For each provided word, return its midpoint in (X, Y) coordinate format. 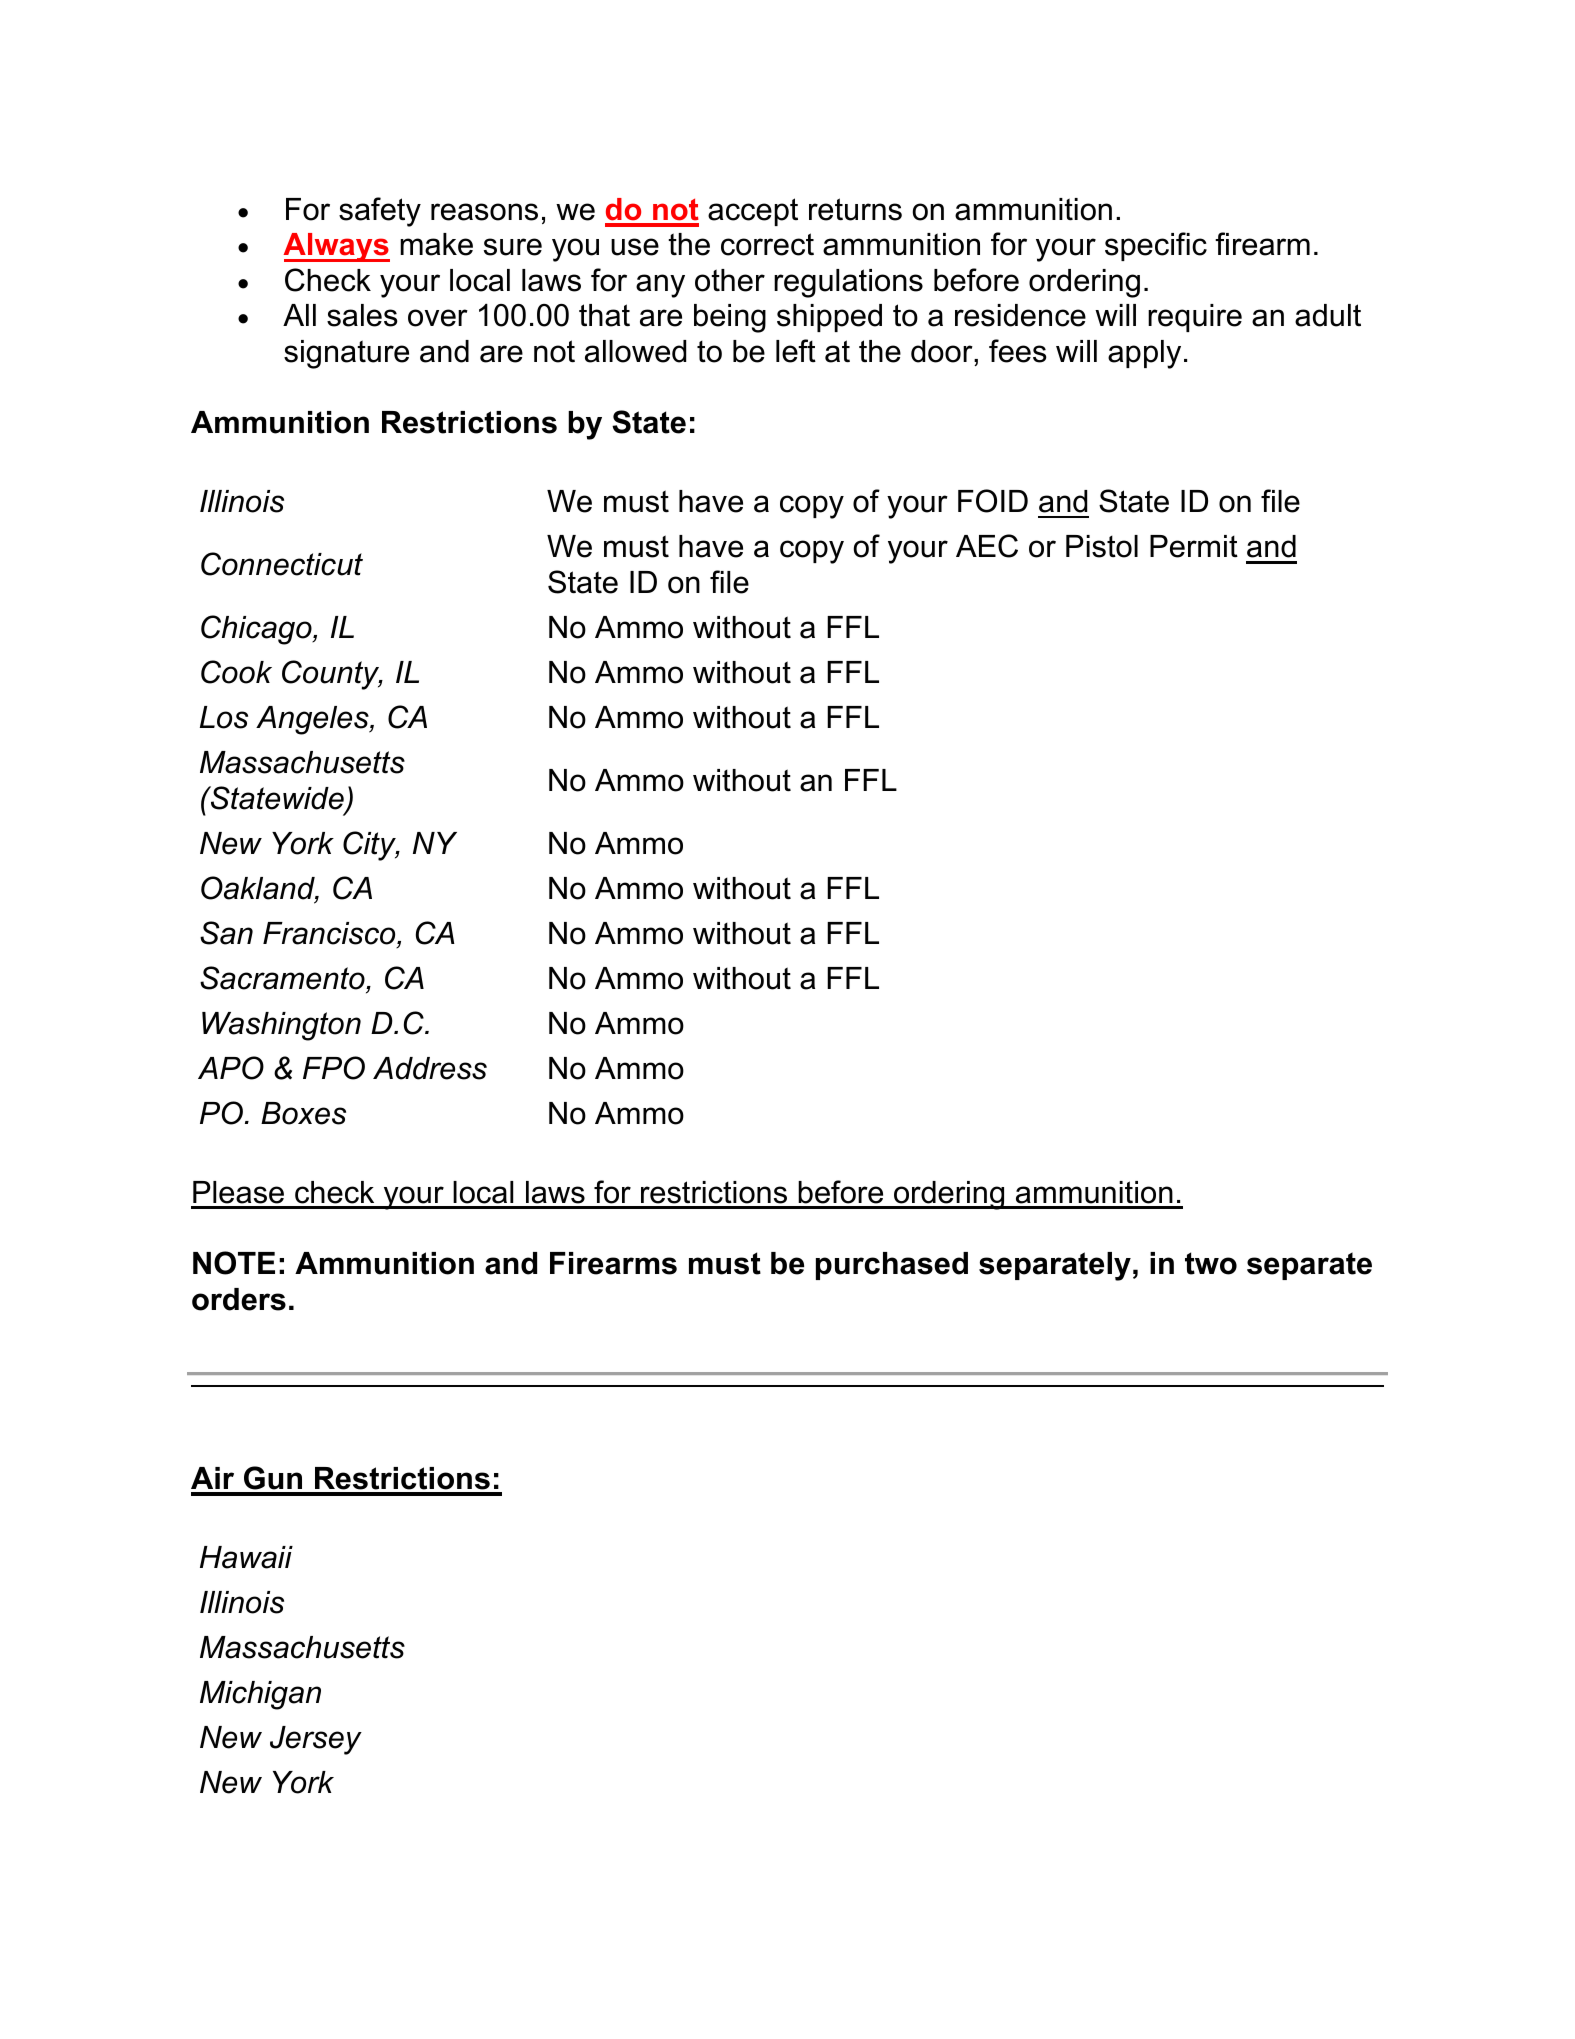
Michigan (260, 1695)
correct (767, 244)
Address (430, 1068)
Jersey (316, 1740)
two (1211, 1263)
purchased (892, 1266)
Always (336, 247)
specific (1156, 246)
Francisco (330, 933)
